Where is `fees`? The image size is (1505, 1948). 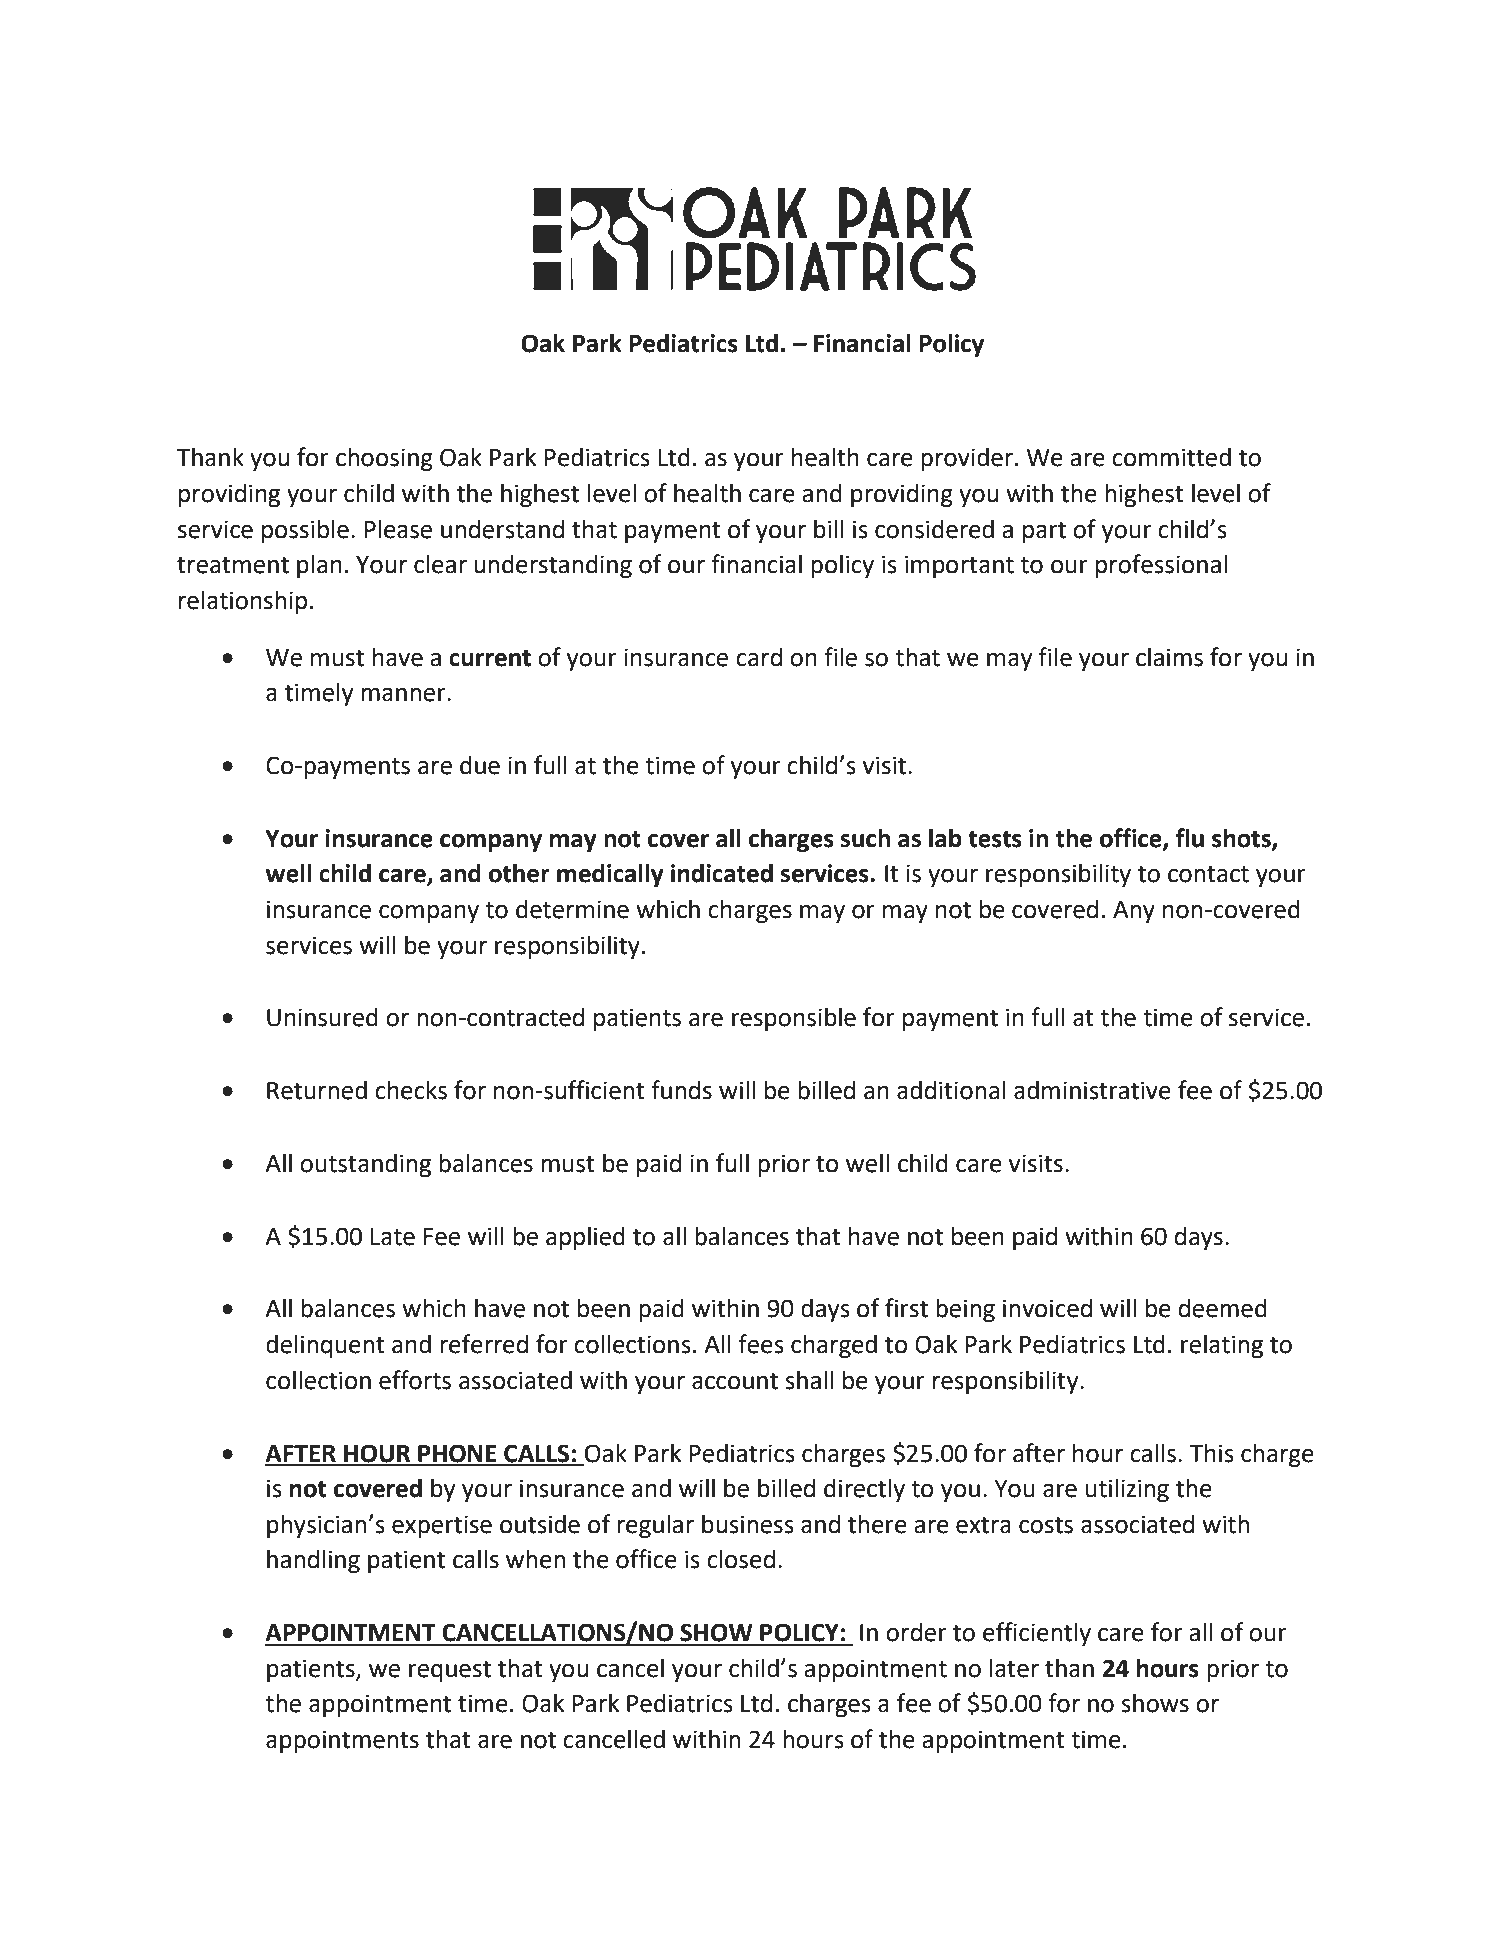 fees is located at coordinates (761, 1344).
